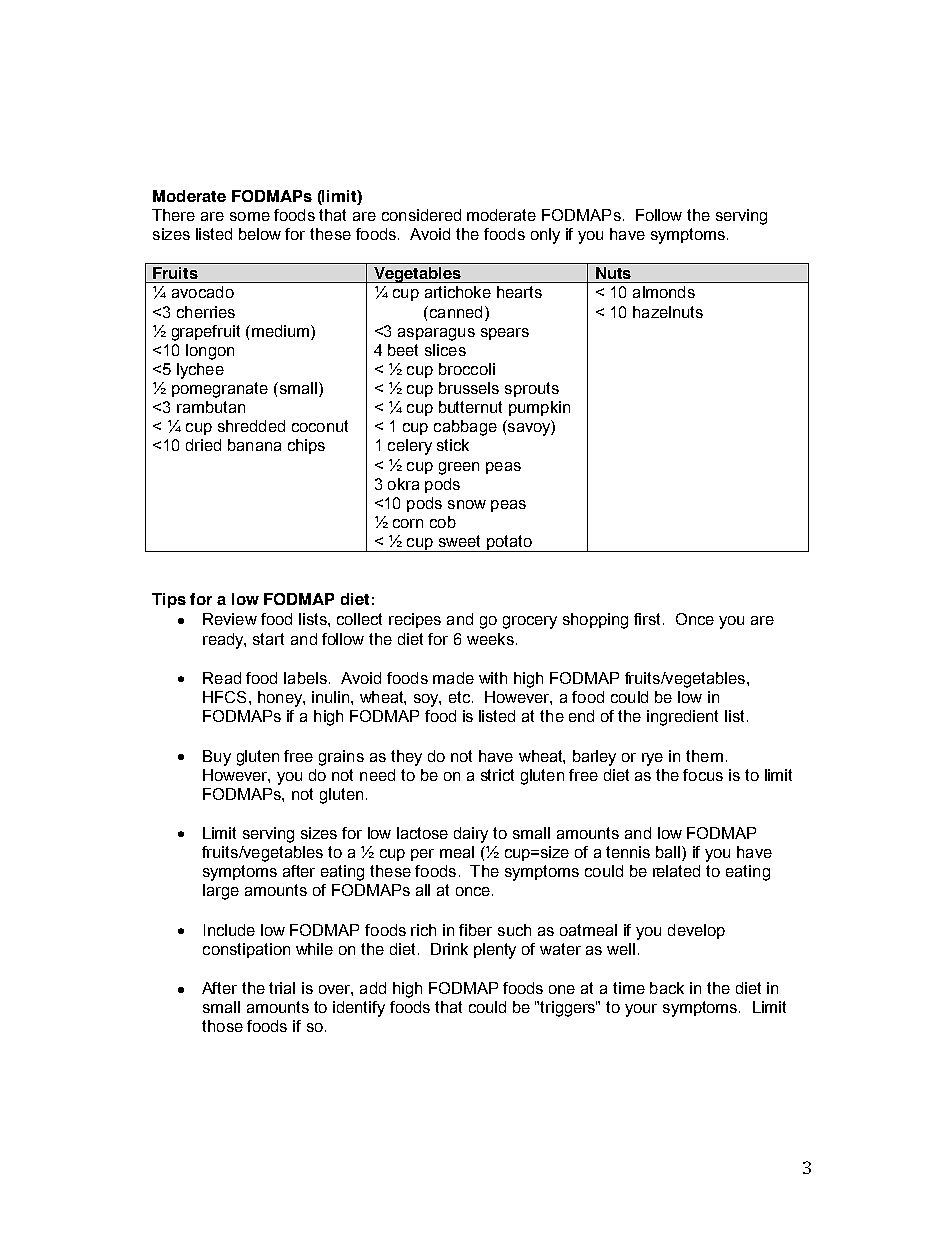 The width and height of the page is (952, 1233). What do you see at coordinates (260, 234) in the page?
I see `below` at bounding box center [260, 234].
